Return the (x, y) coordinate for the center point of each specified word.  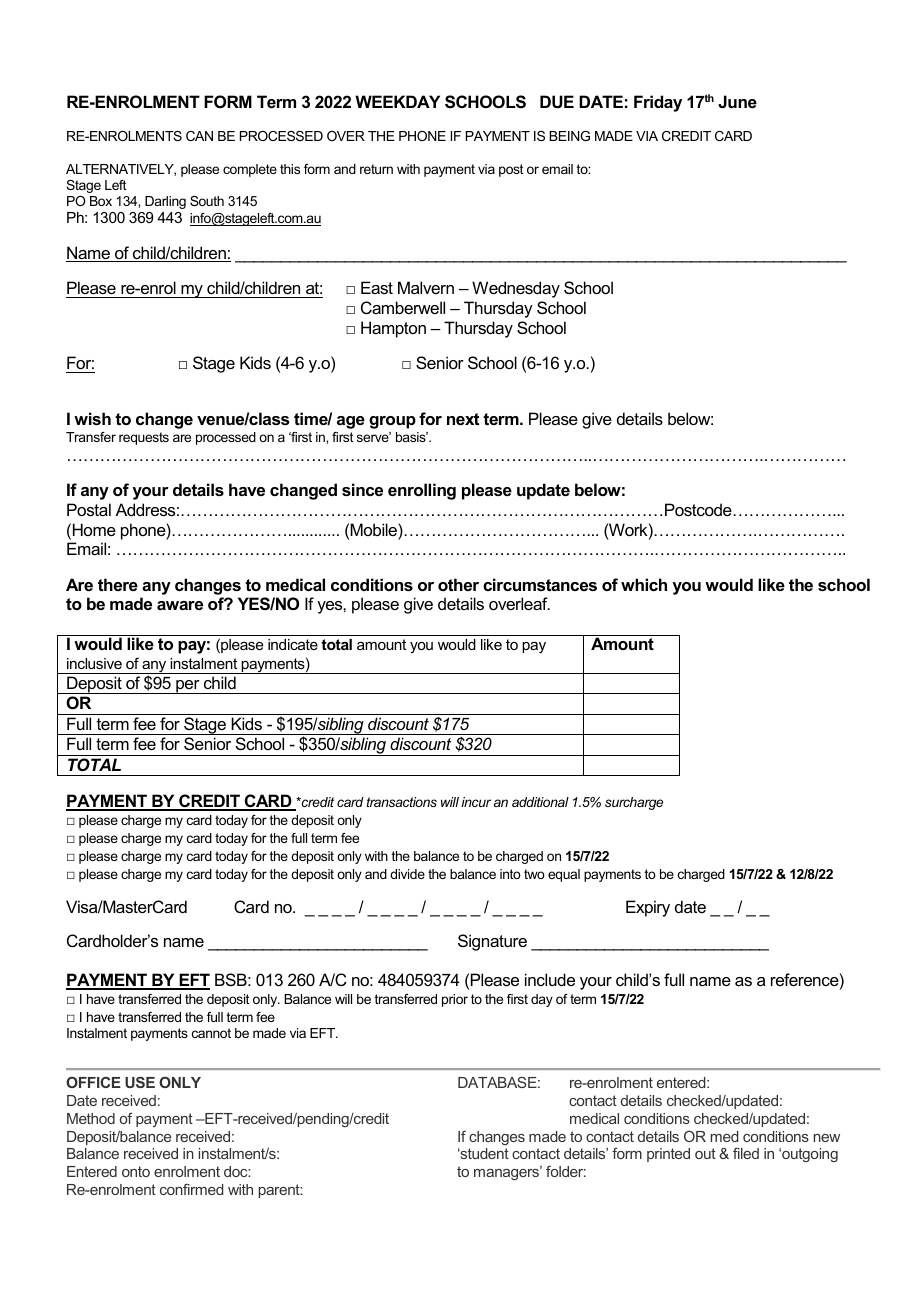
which (644, 584)
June (737, 101)
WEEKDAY (397, 101)
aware (180, 605)
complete (250, 170)
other (458, 584)
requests (144, 438)
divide (407, 874)
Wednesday (516, 289)
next (463, 419)
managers (507, 1173)
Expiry (648, 908)
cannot (211, 1033)
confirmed (191, 1189)
